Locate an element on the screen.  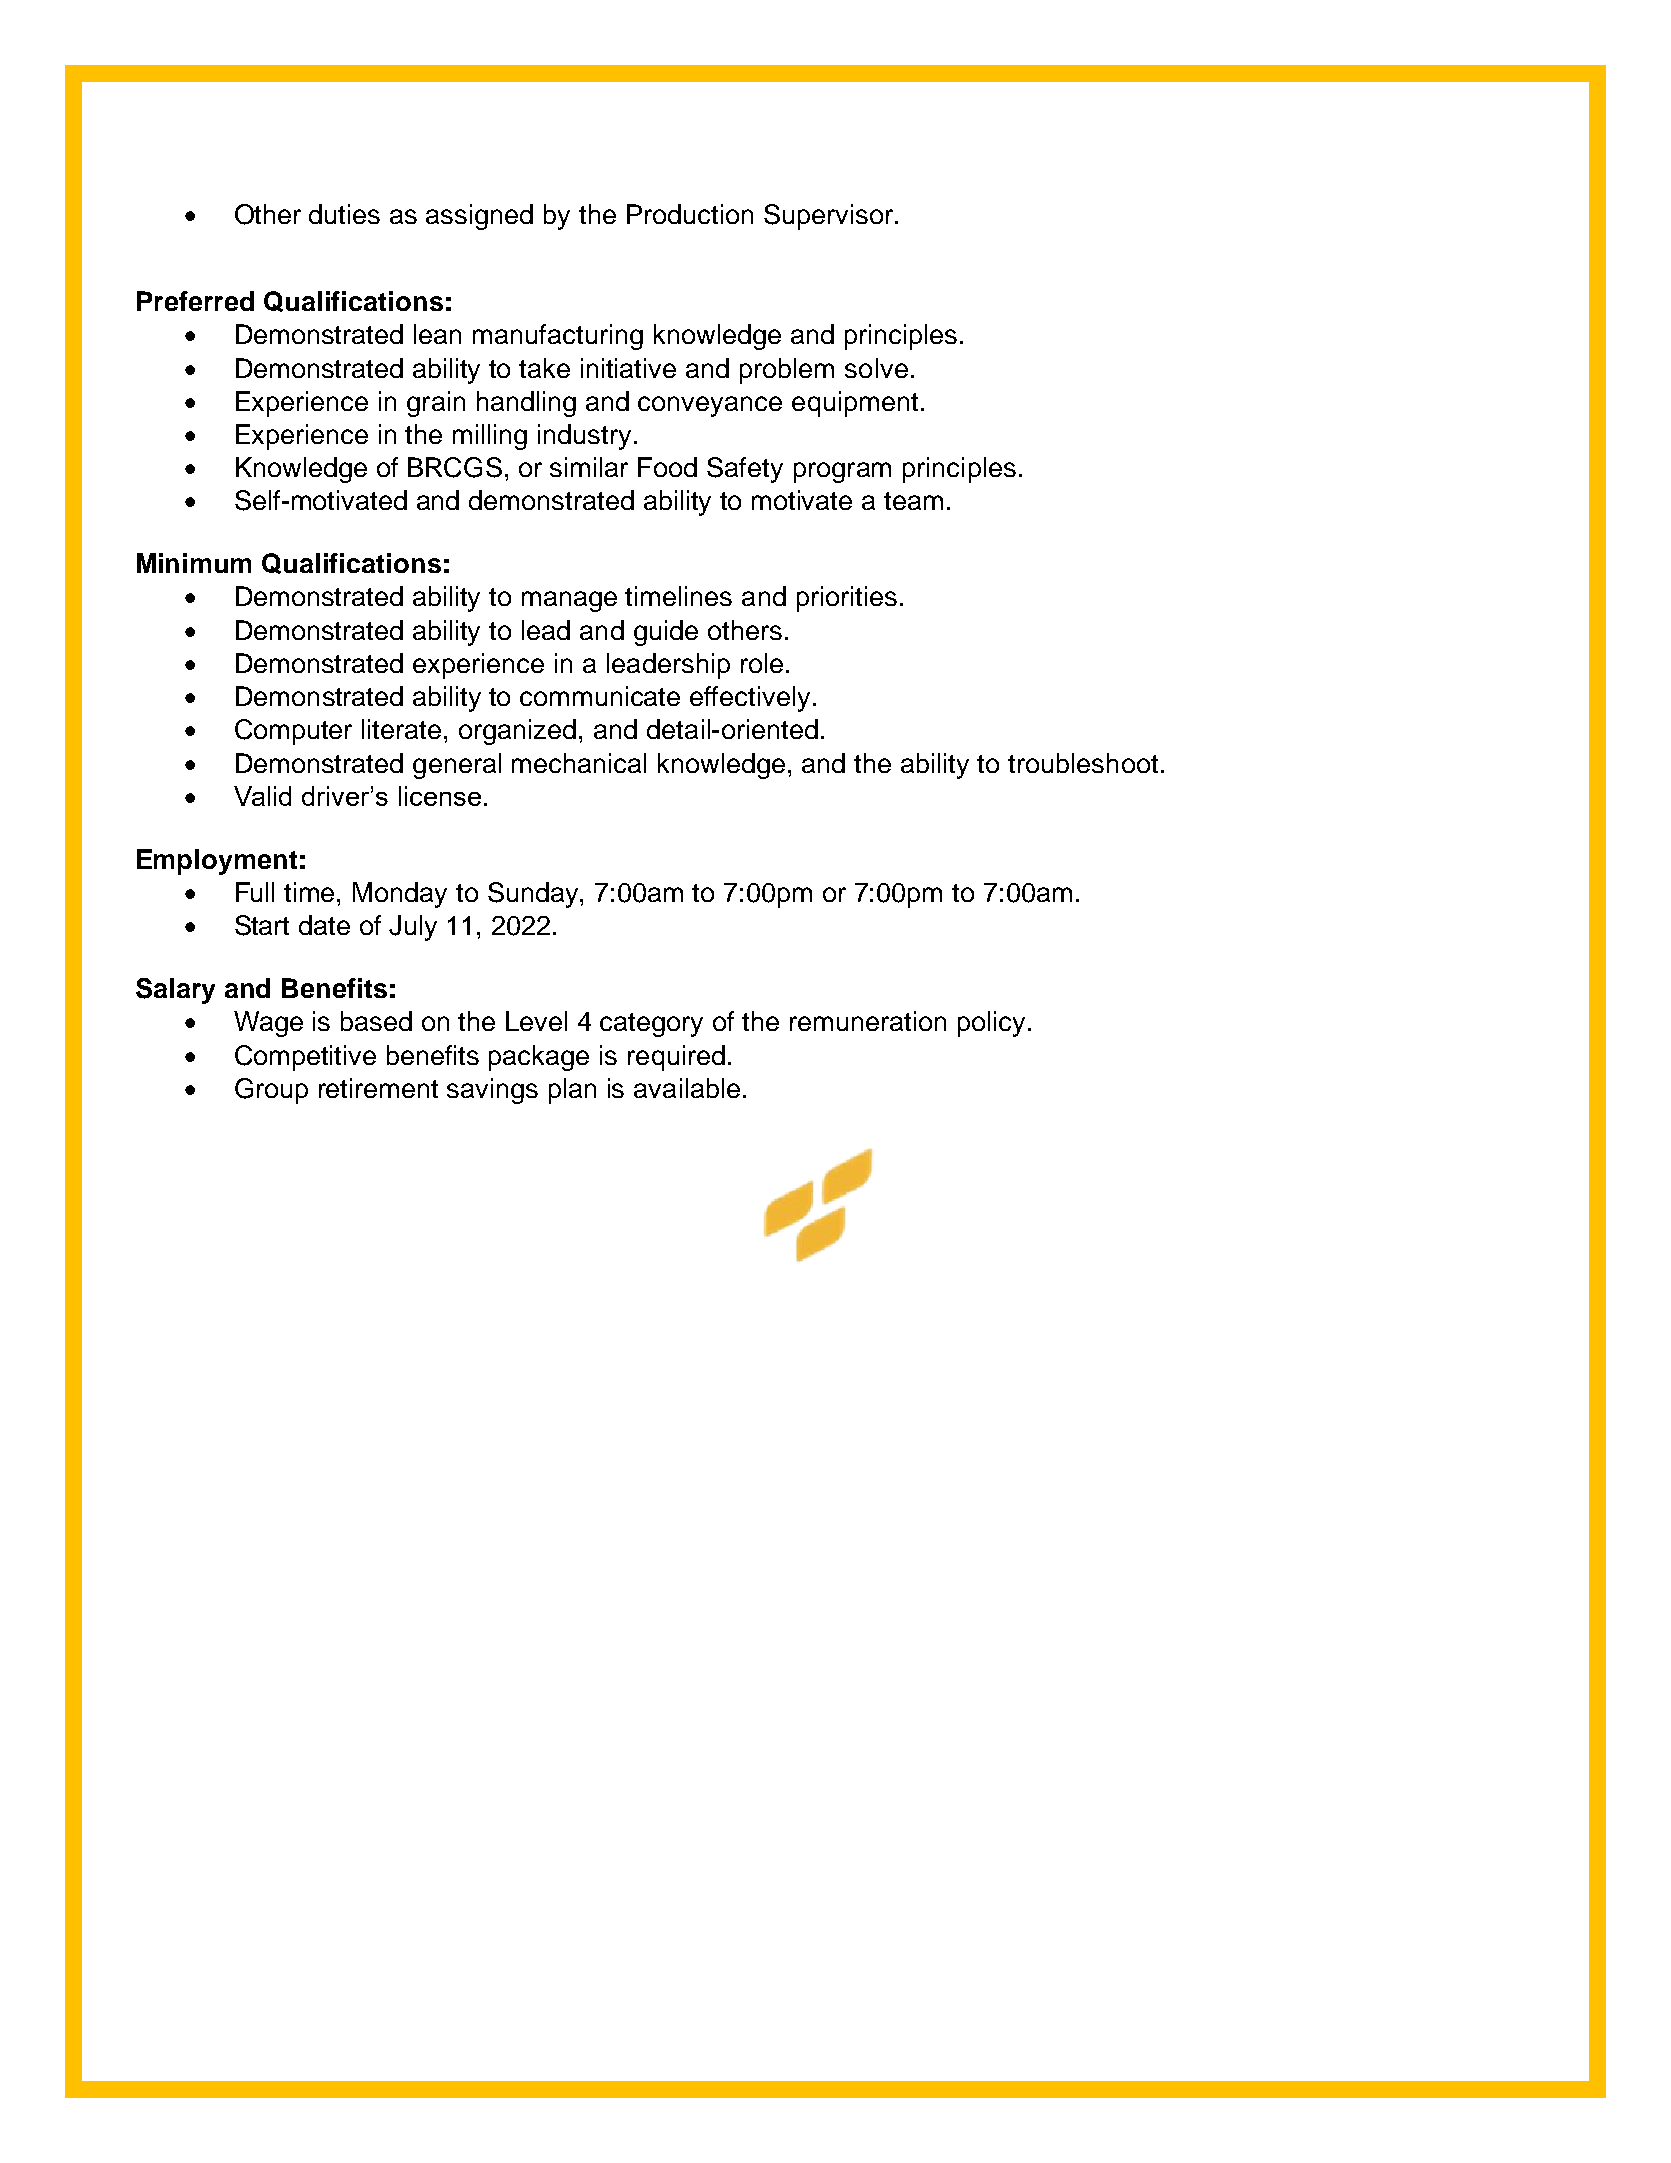
Competitive is located at coordinates (305, 1058).
